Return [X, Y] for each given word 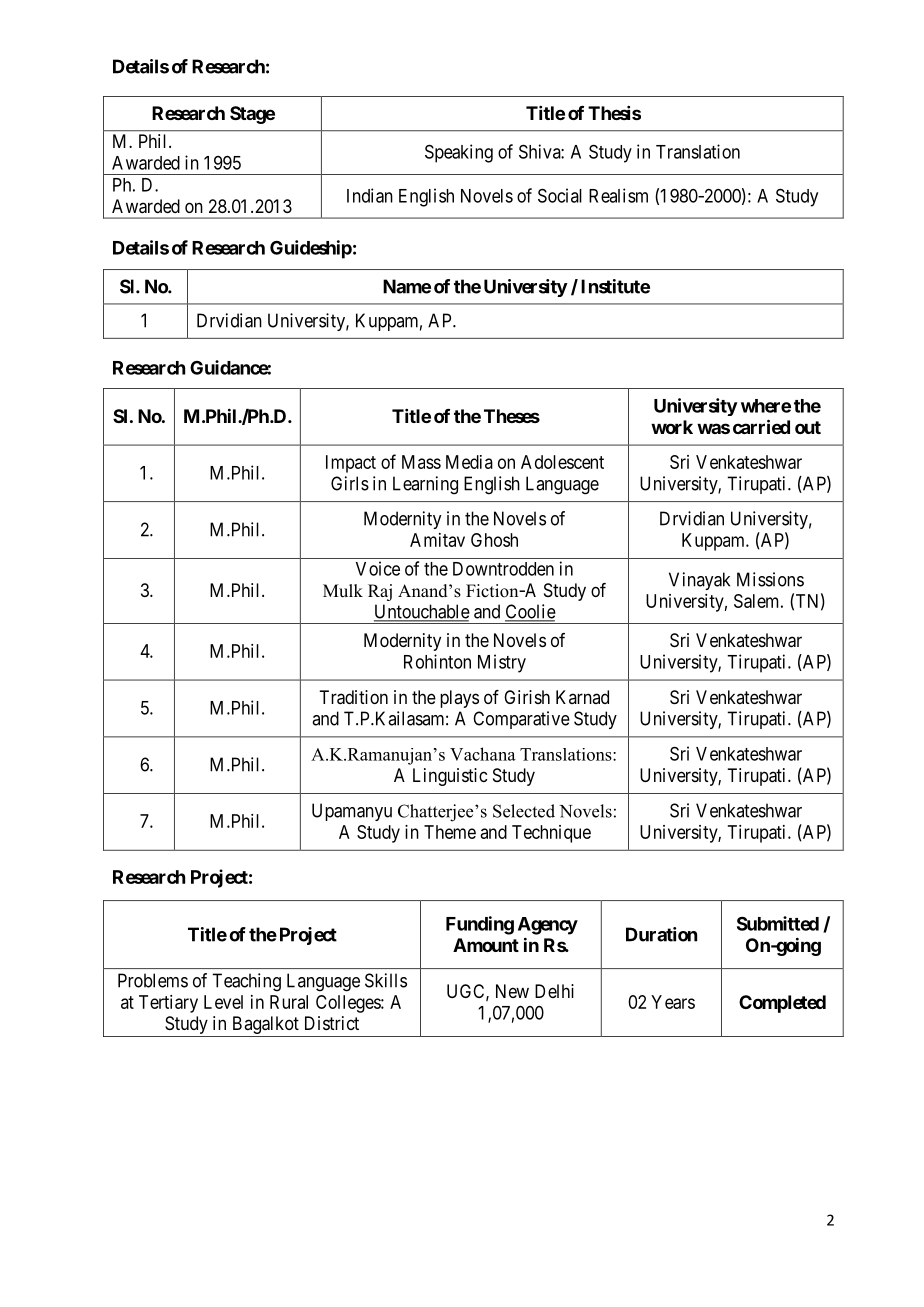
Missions [770, 579]
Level [223, 1002]
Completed [782, 1004]
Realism [618, 195]
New [512, 991]
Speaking [459, 153]
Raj [380, 592]
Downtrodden [503, 569]
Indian [370, 195]
